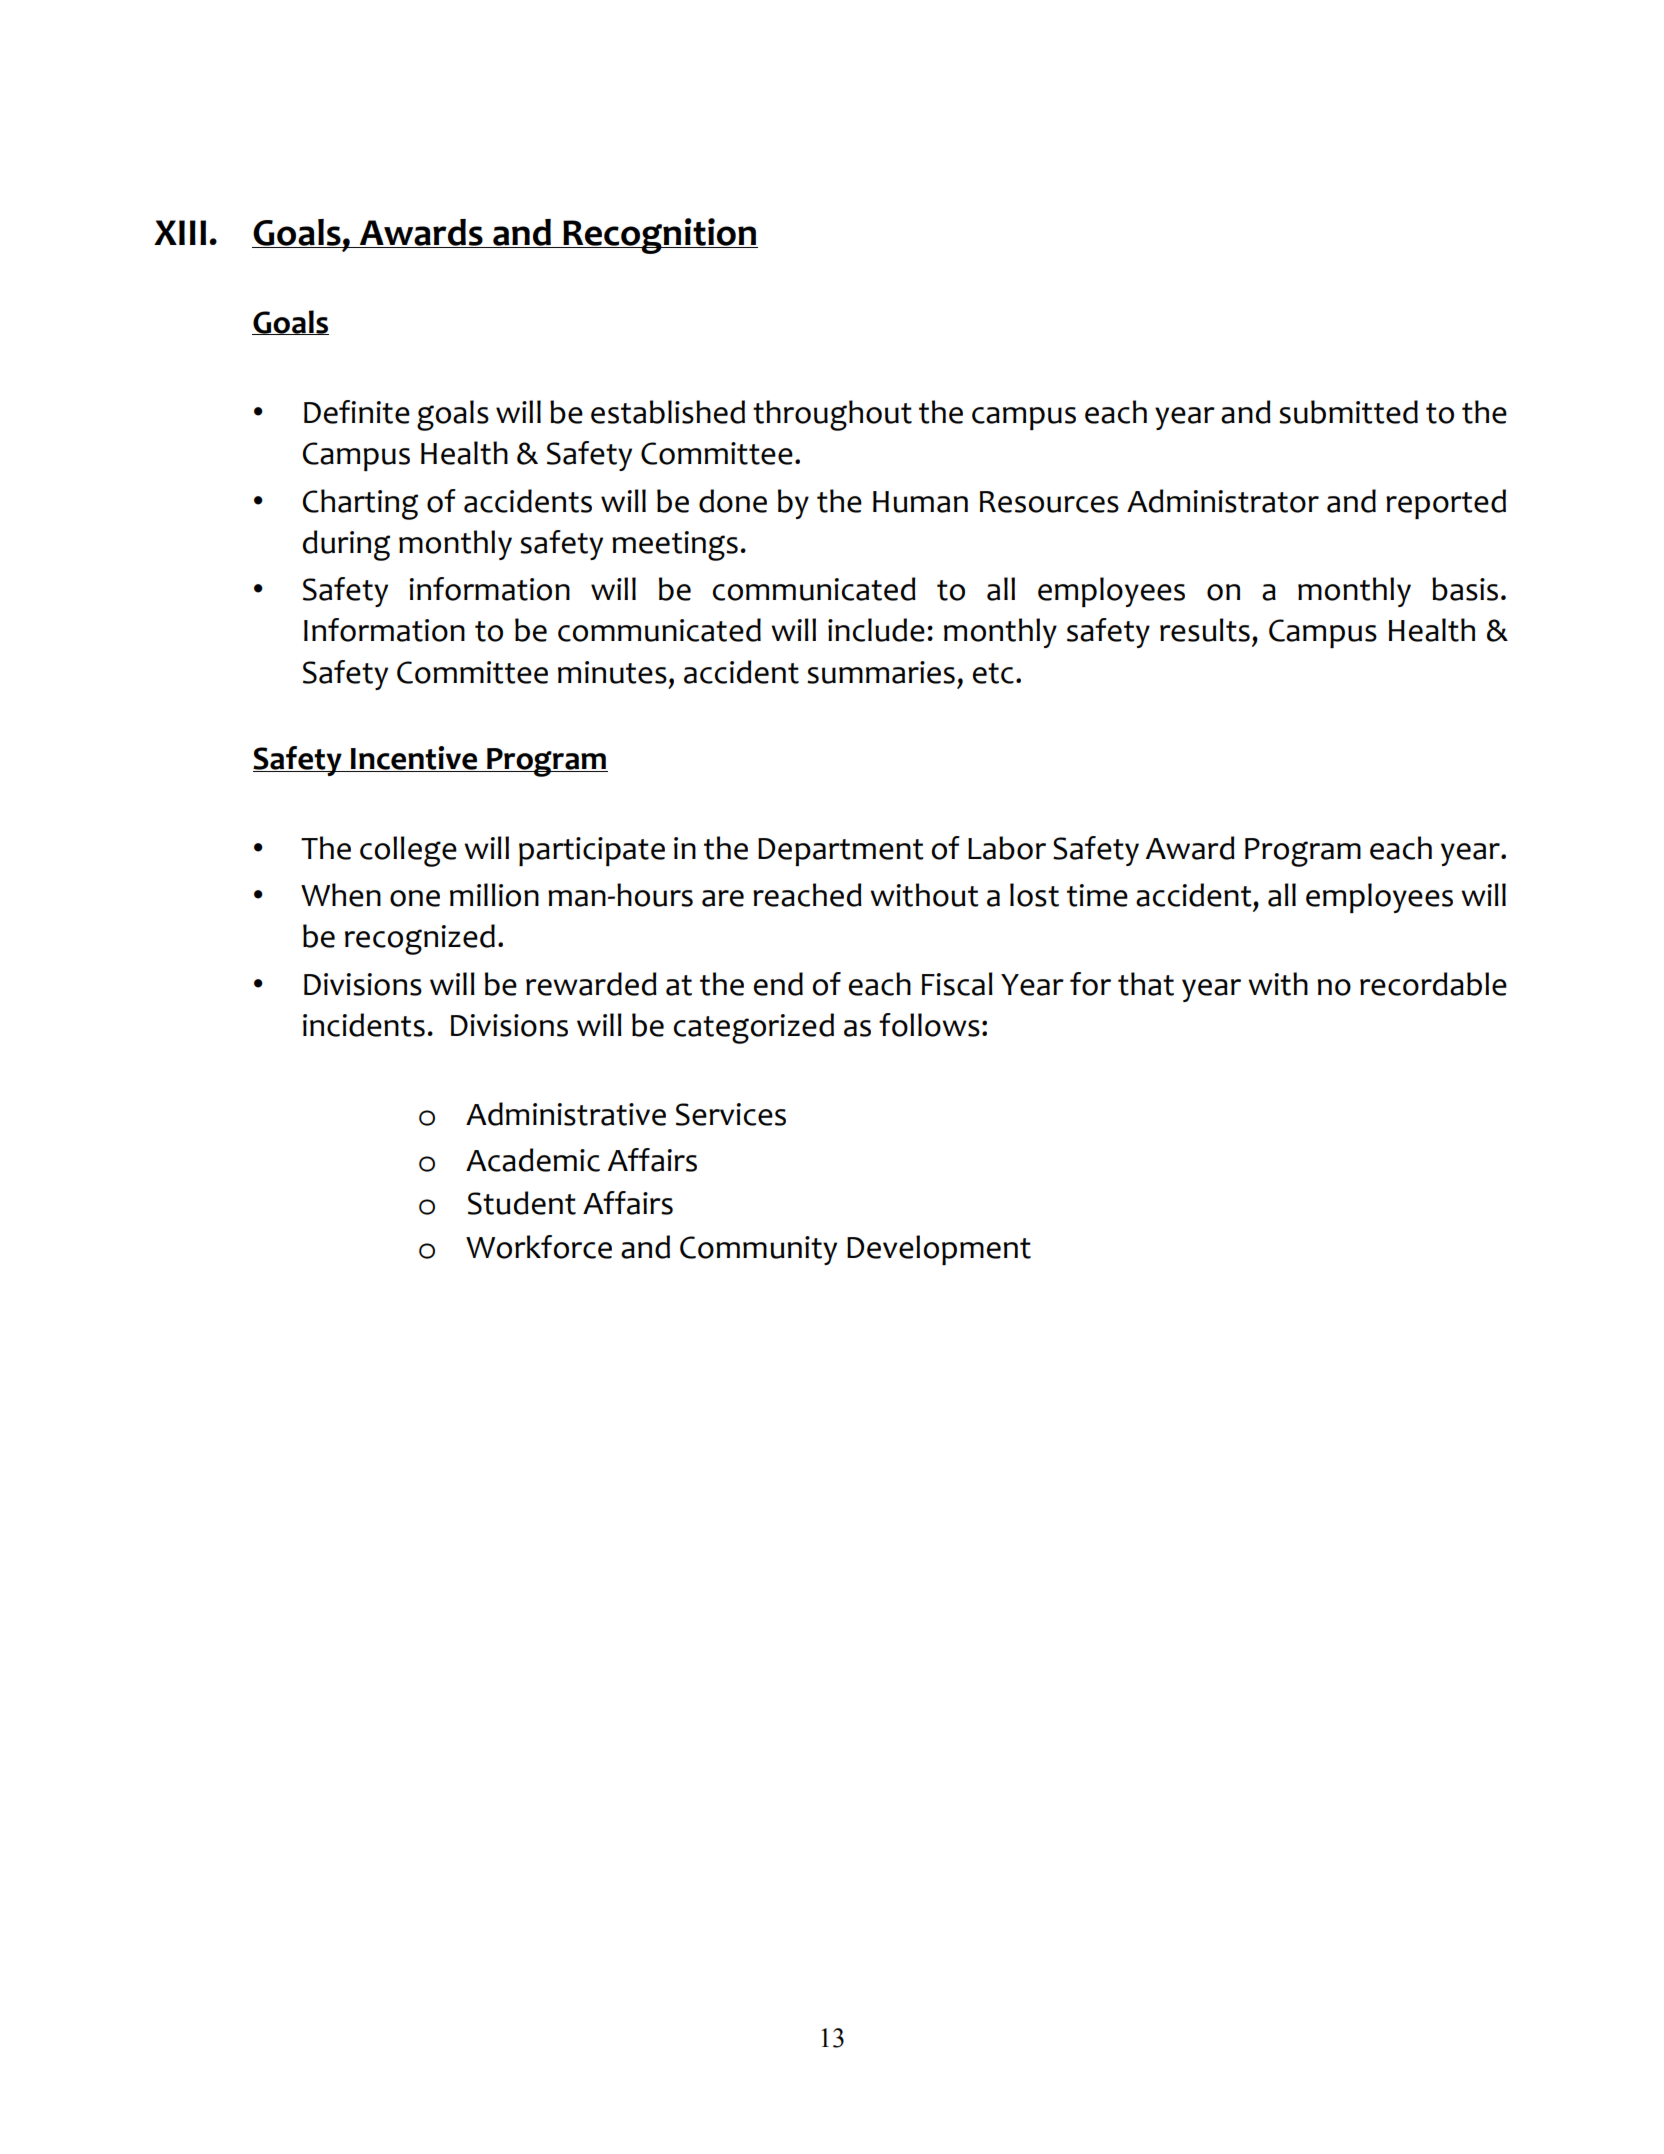 Image resolution: width=1664 pixels, height=2154 pixels. I want to click on summaries, so click(881, 672).
